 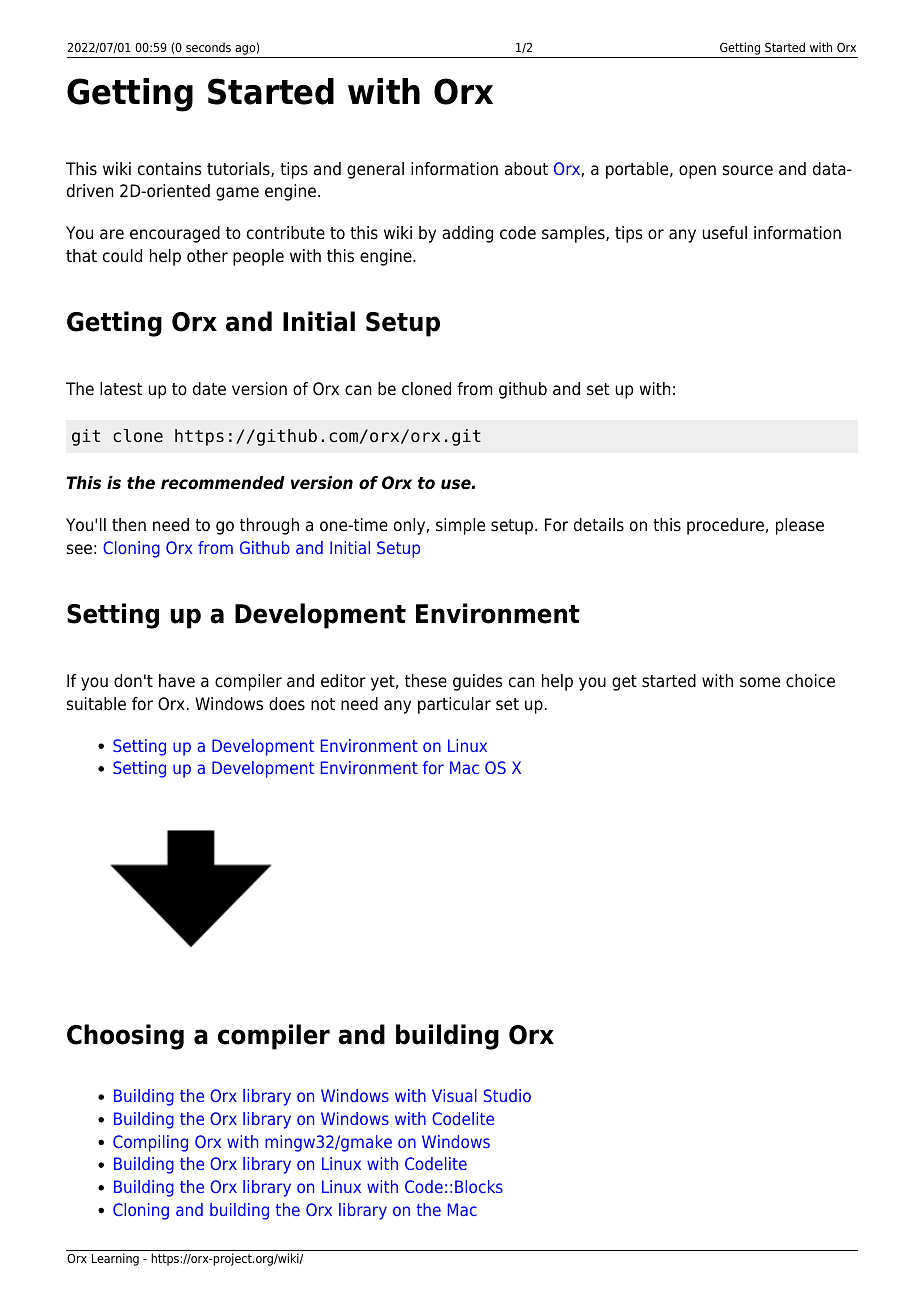 I want to click on procedure, so click(x=725, y=526).
